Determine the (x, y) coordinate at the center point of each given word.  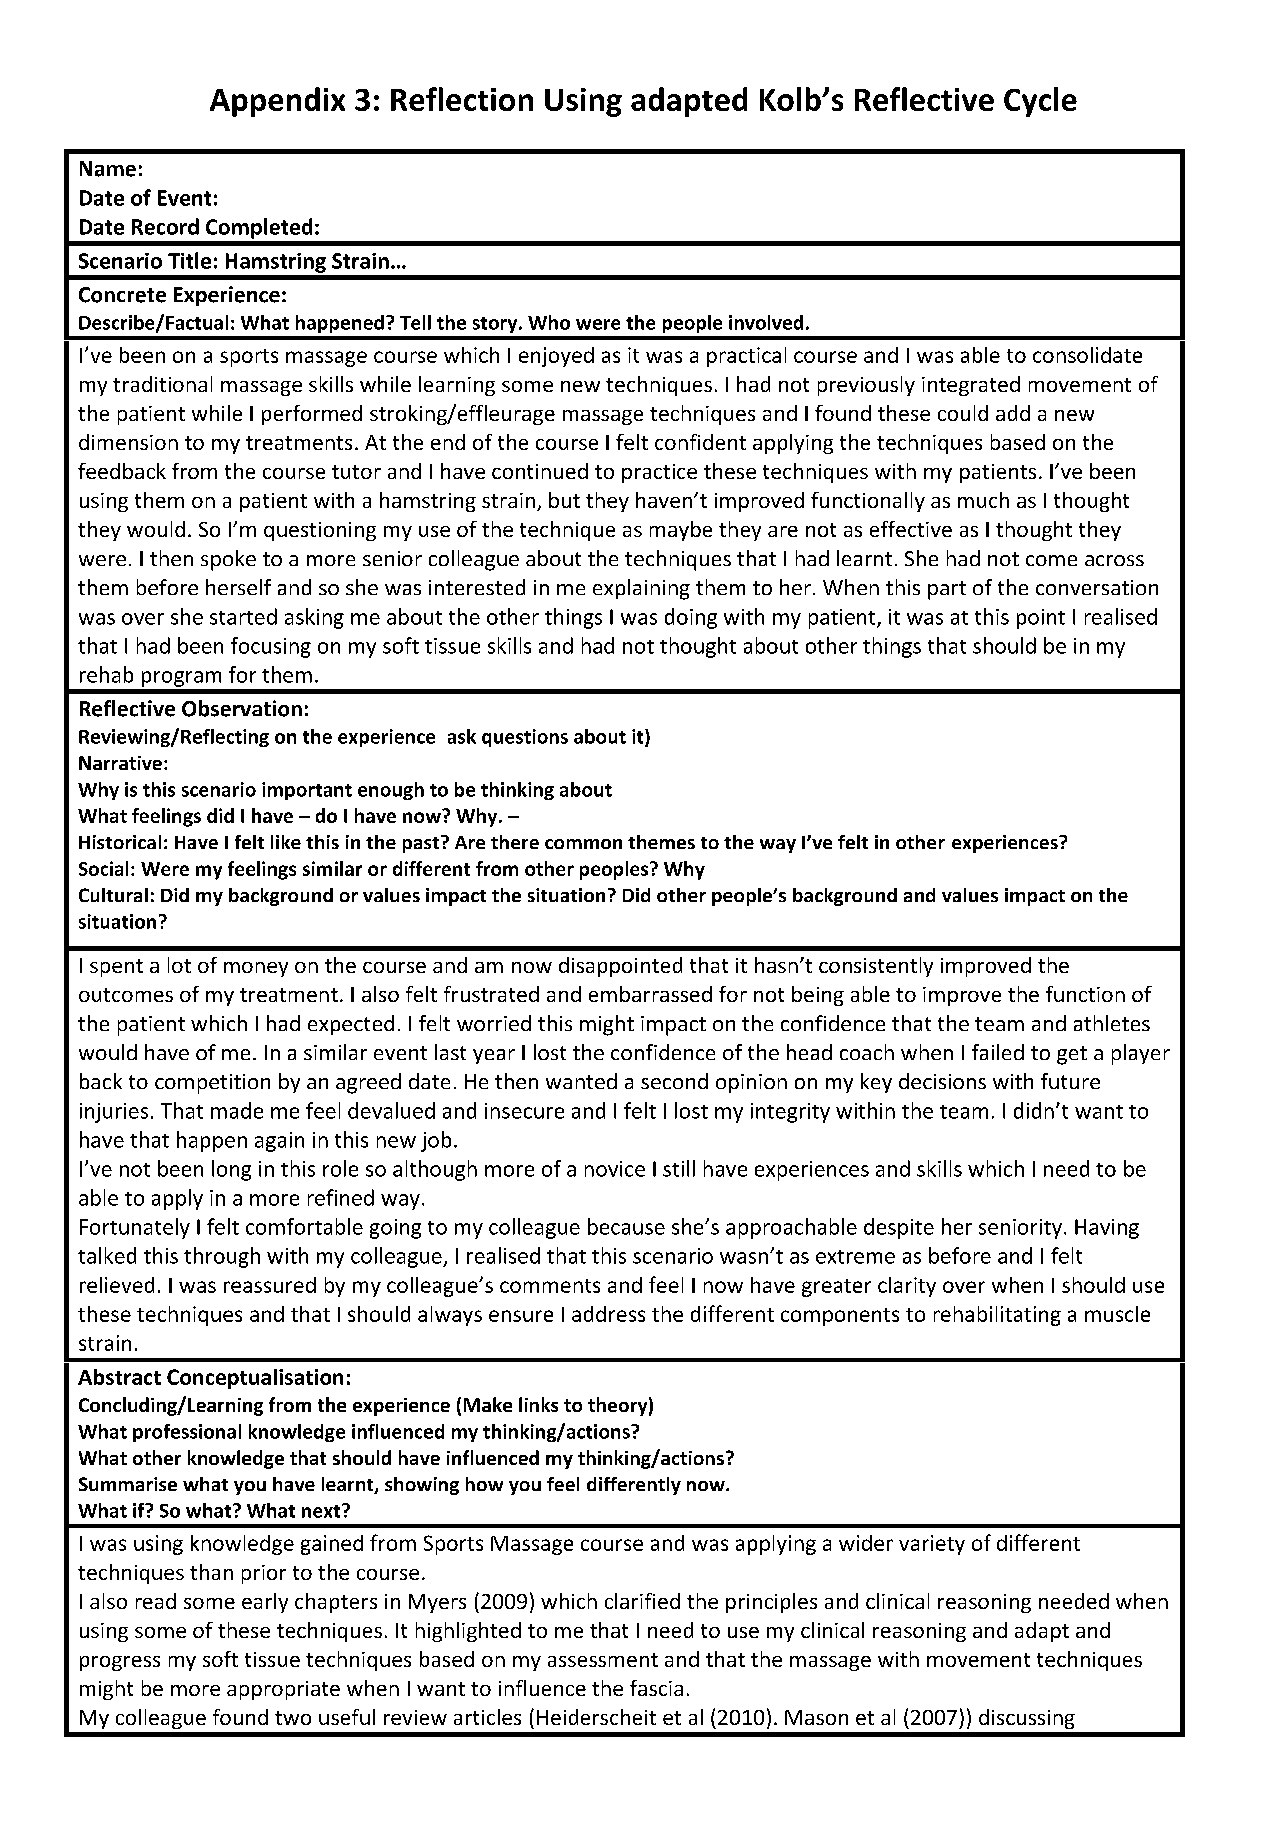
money (256, 969)
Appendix (277, 102)
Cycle (1040, 102)
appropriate (283, 1690)
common (583, 844)
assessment (603, 1660)
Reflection (462, 99)
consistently (876, 967)
